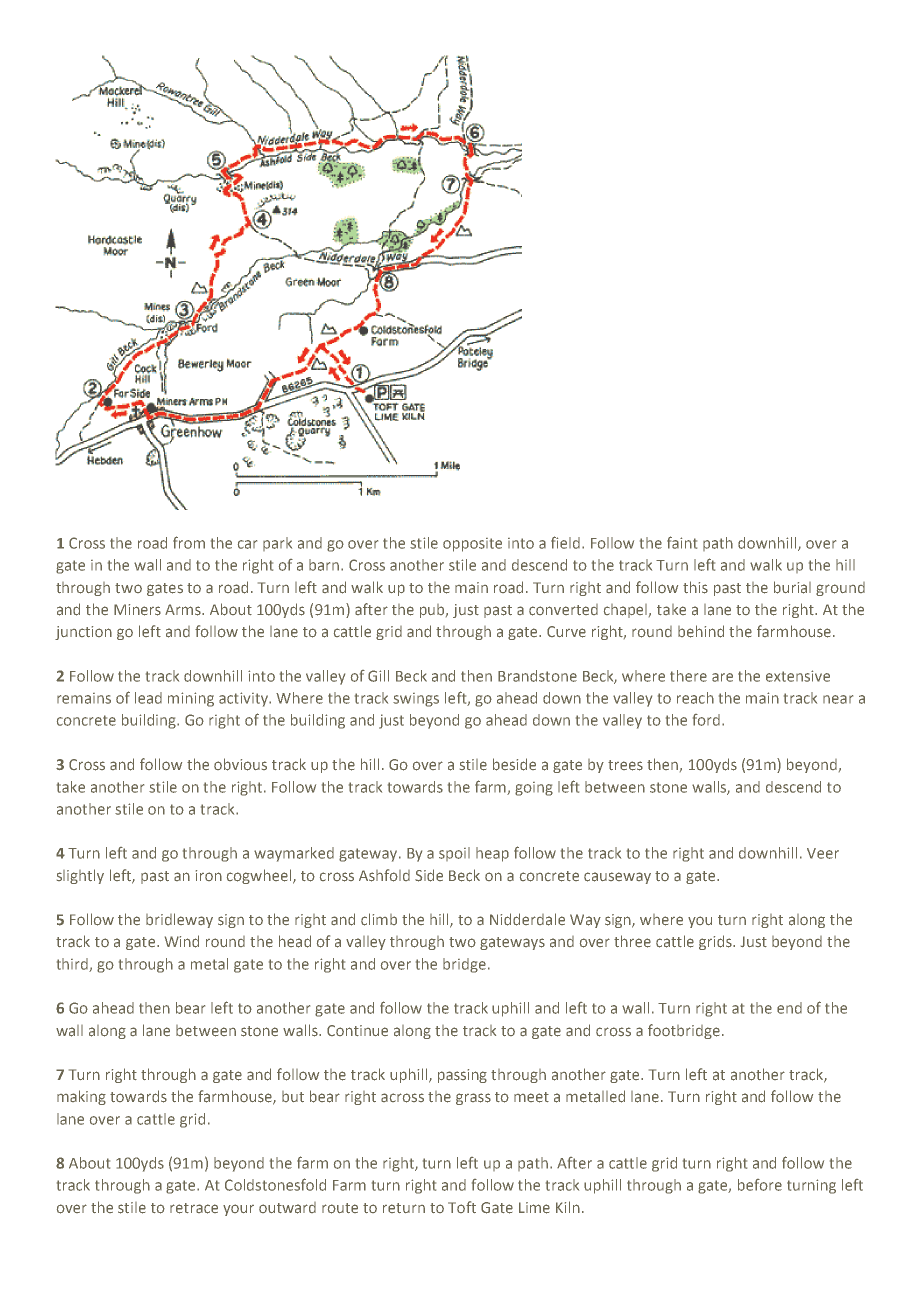 The width and height of the screenshot is (924, 1308). I want to click on iron, so click(209, 875).
